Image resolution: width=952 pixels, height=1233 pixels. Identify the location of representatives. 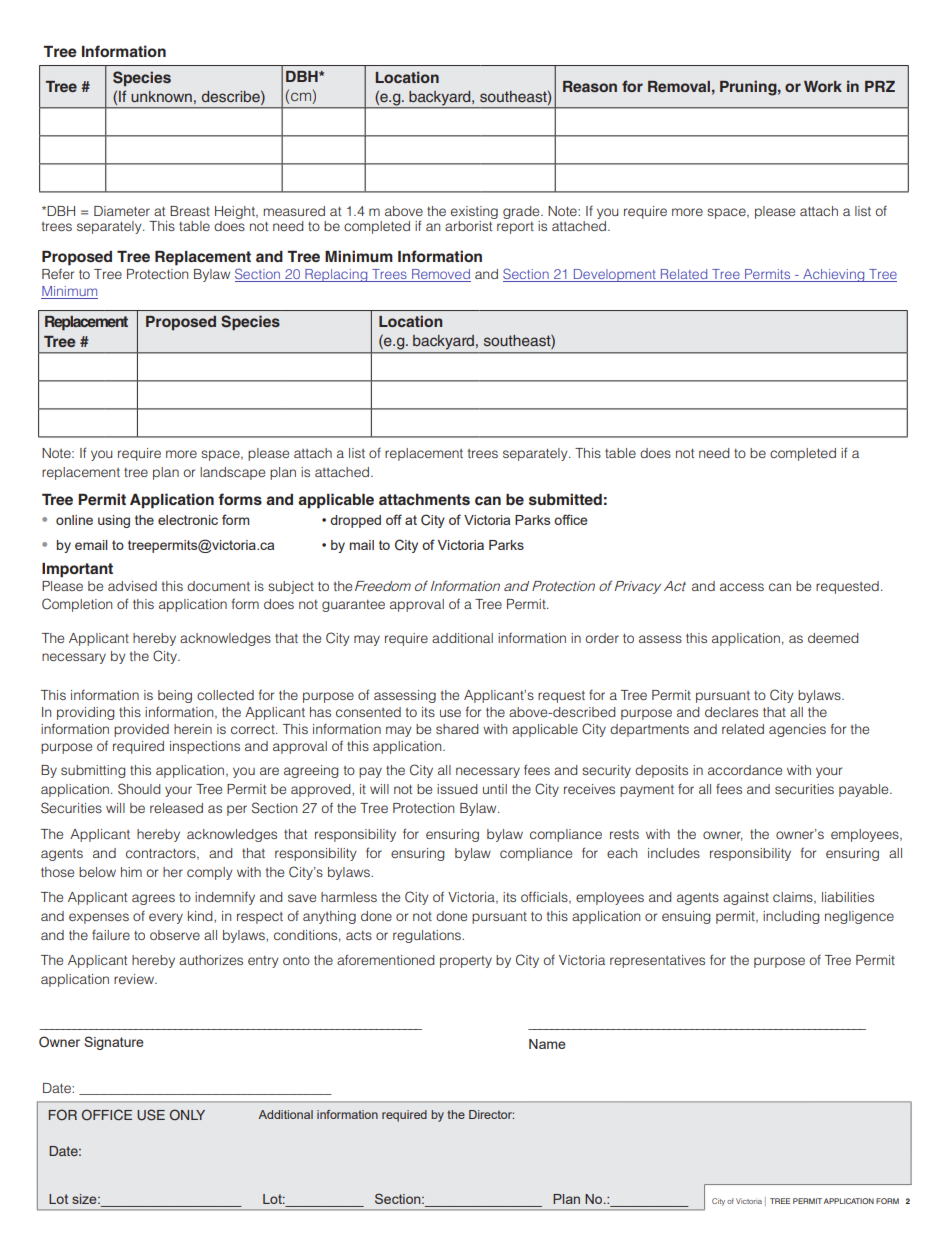
(657, 961).
